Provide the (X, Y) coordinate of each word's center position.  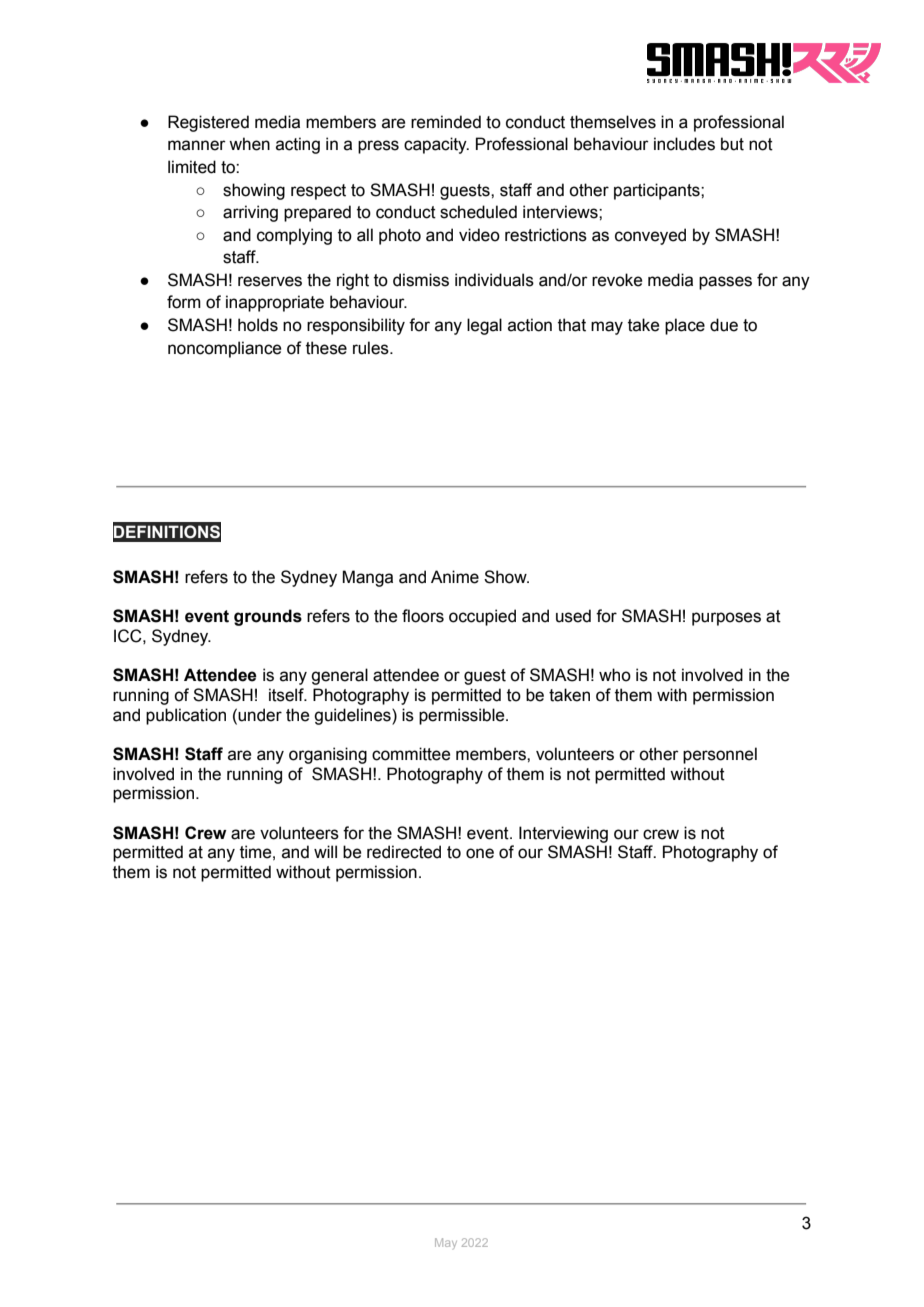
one (480, 853)
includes (684, 144)
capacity (436, 145)
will (325, 851)
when (249, 144)
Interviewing (563, 834)
